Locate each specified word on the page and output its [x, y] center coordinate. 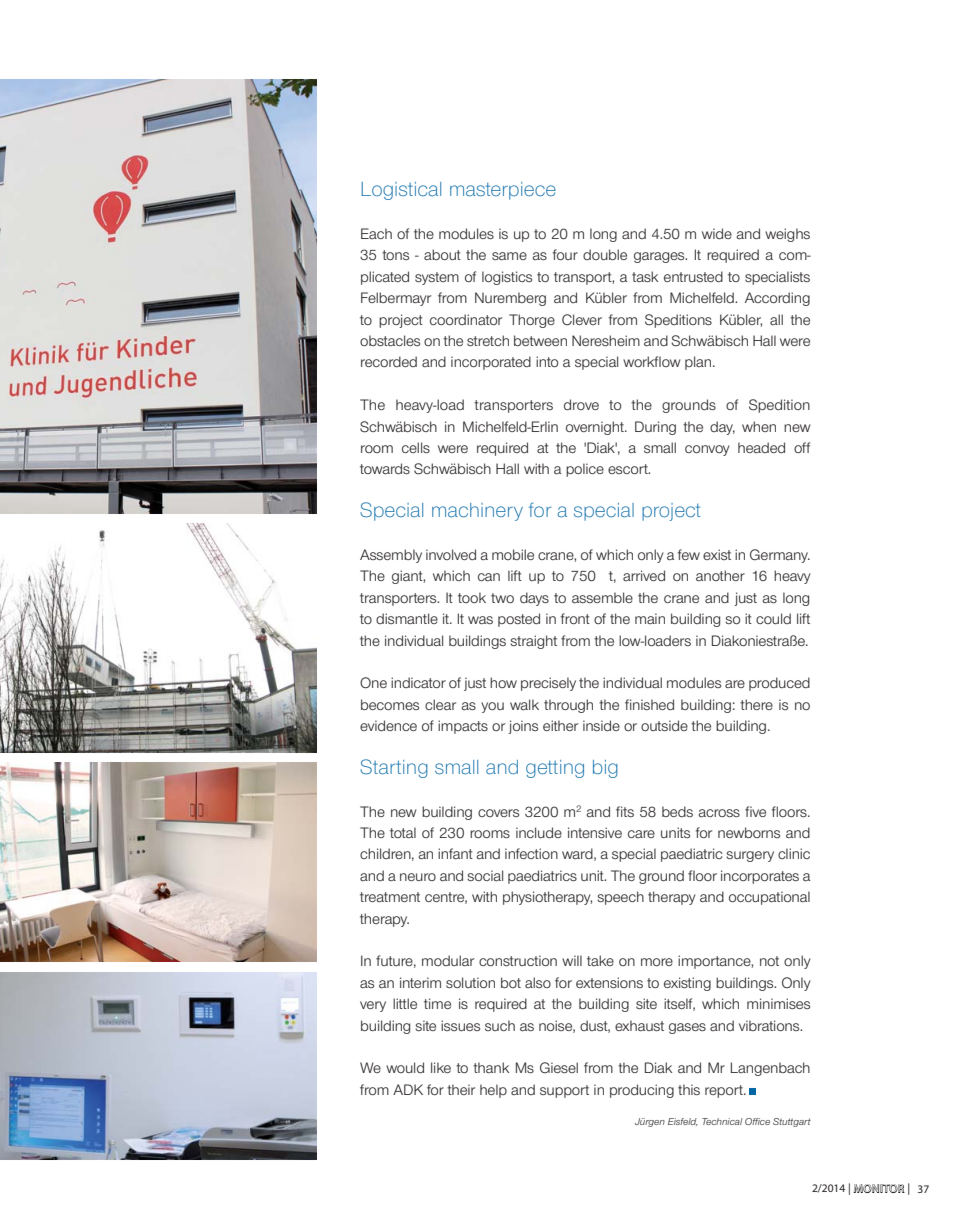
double [605, 254]
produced [779, 684]
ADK [408, 1089]
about [442, 254]
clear [440, 704]
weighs [787, 235]
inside [601, 725]
